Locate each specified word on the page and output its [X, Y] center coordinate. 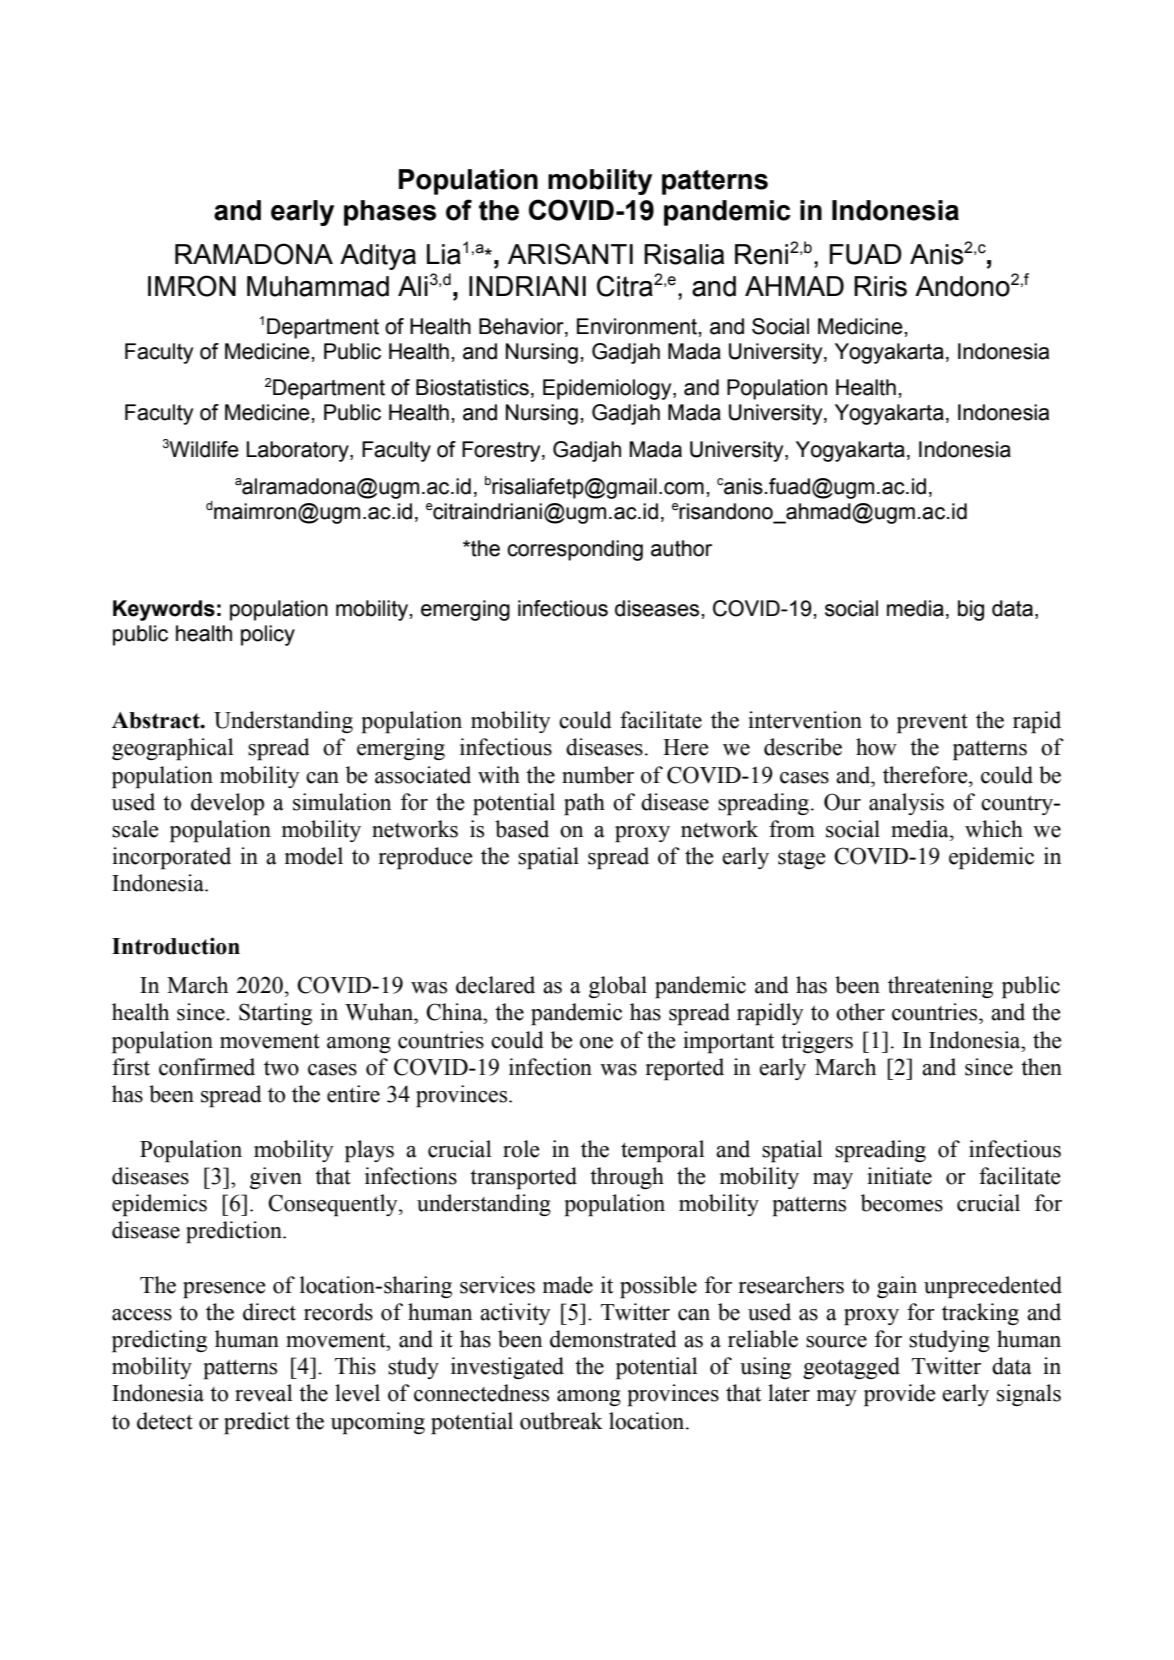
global [618, 987]
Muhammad [318, 286]
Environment [638, 327]
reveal [264, 1393]
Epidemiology [608, 389]
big [971, 610]
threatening [940, 987]
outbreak [561, 1421]
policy [268, 635]
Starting [275, 1014]
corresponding [575, 550]
